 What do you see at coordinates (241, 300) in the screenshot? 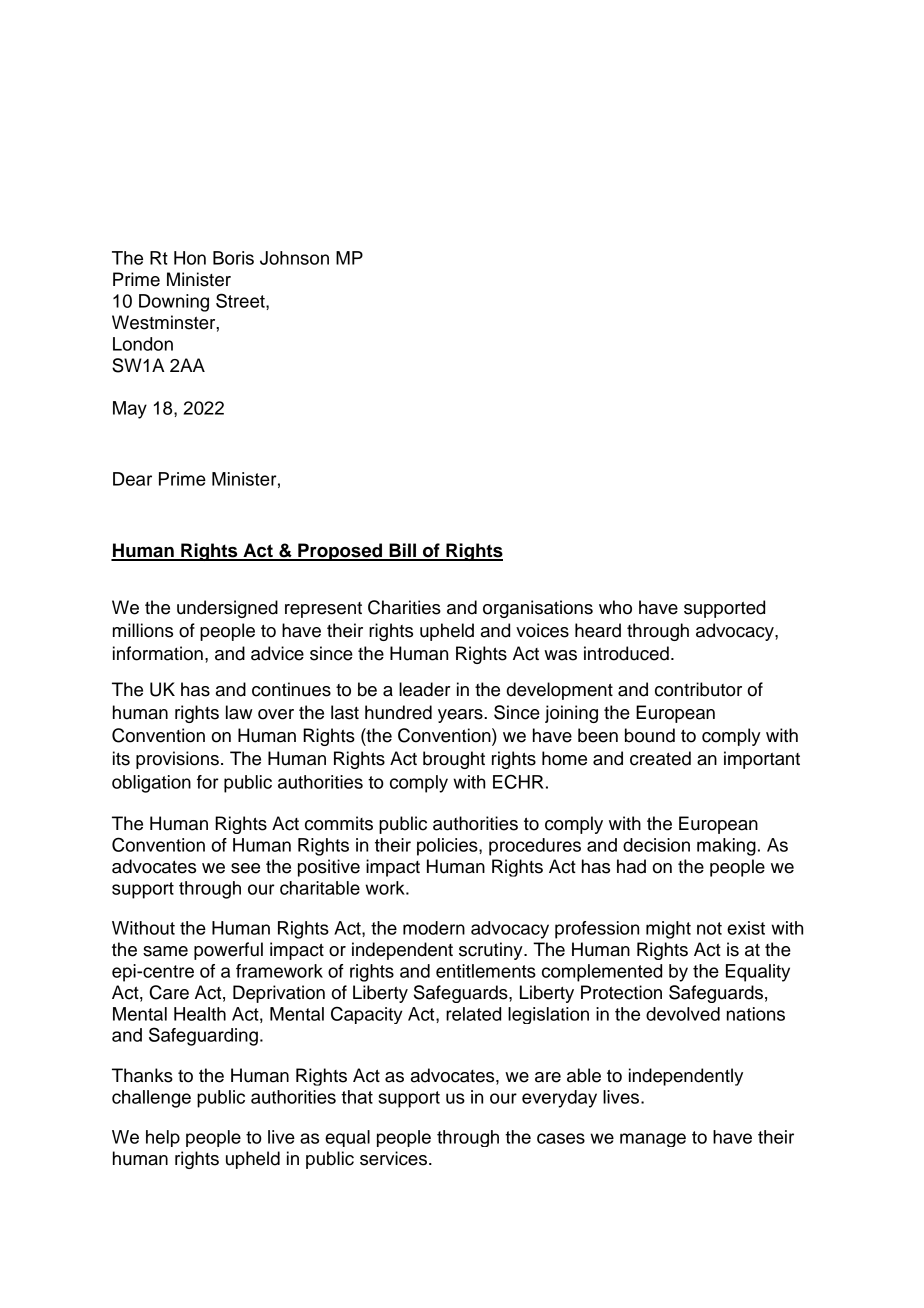
I see `Street` at bounding box center [241, 300].
